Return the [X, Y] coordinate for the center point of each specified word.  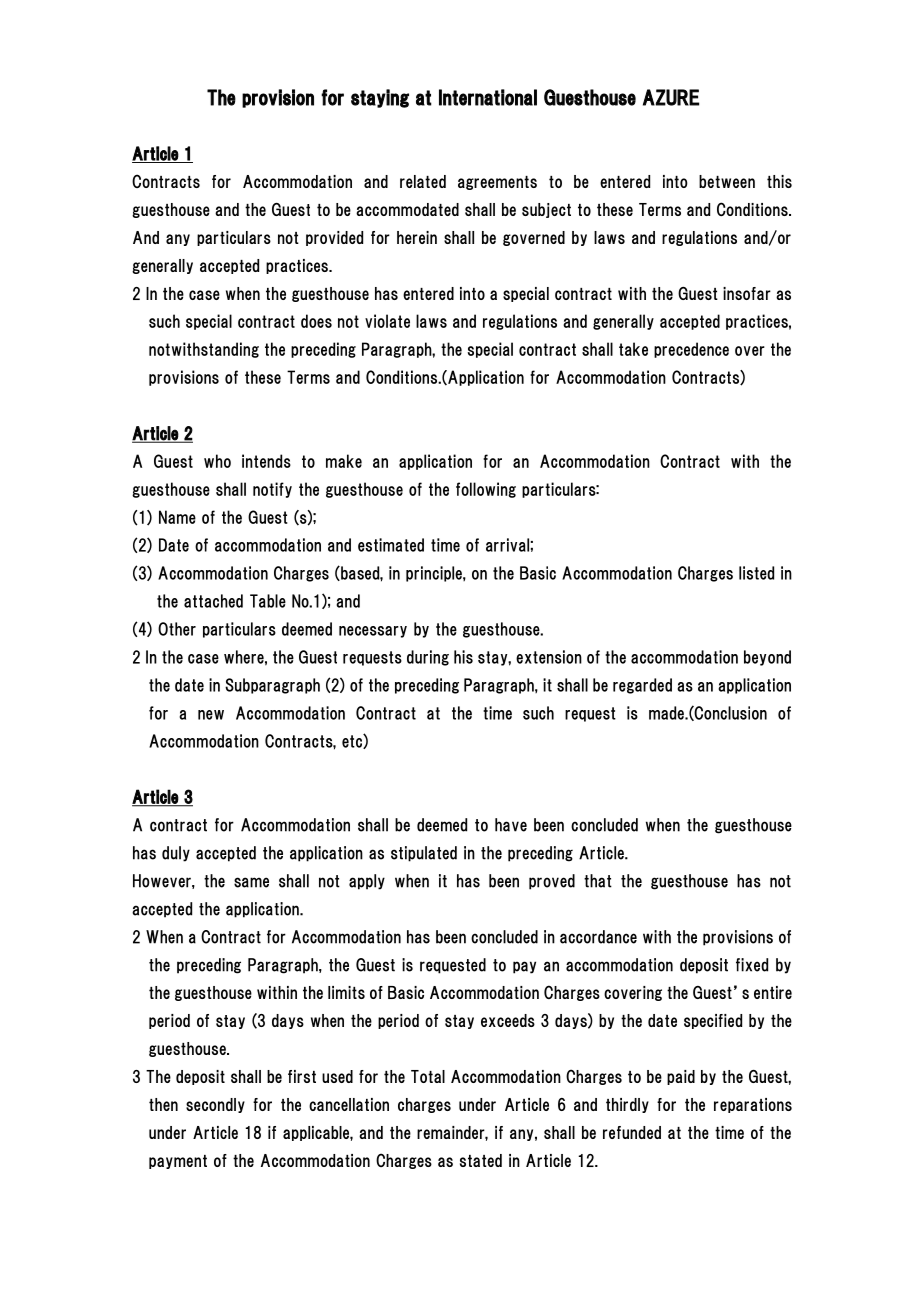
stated [481, 1160]
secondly [215, 1105]
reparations [753, 1105]
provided [334, 238]
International [488, 97]
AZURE [671, 97]
